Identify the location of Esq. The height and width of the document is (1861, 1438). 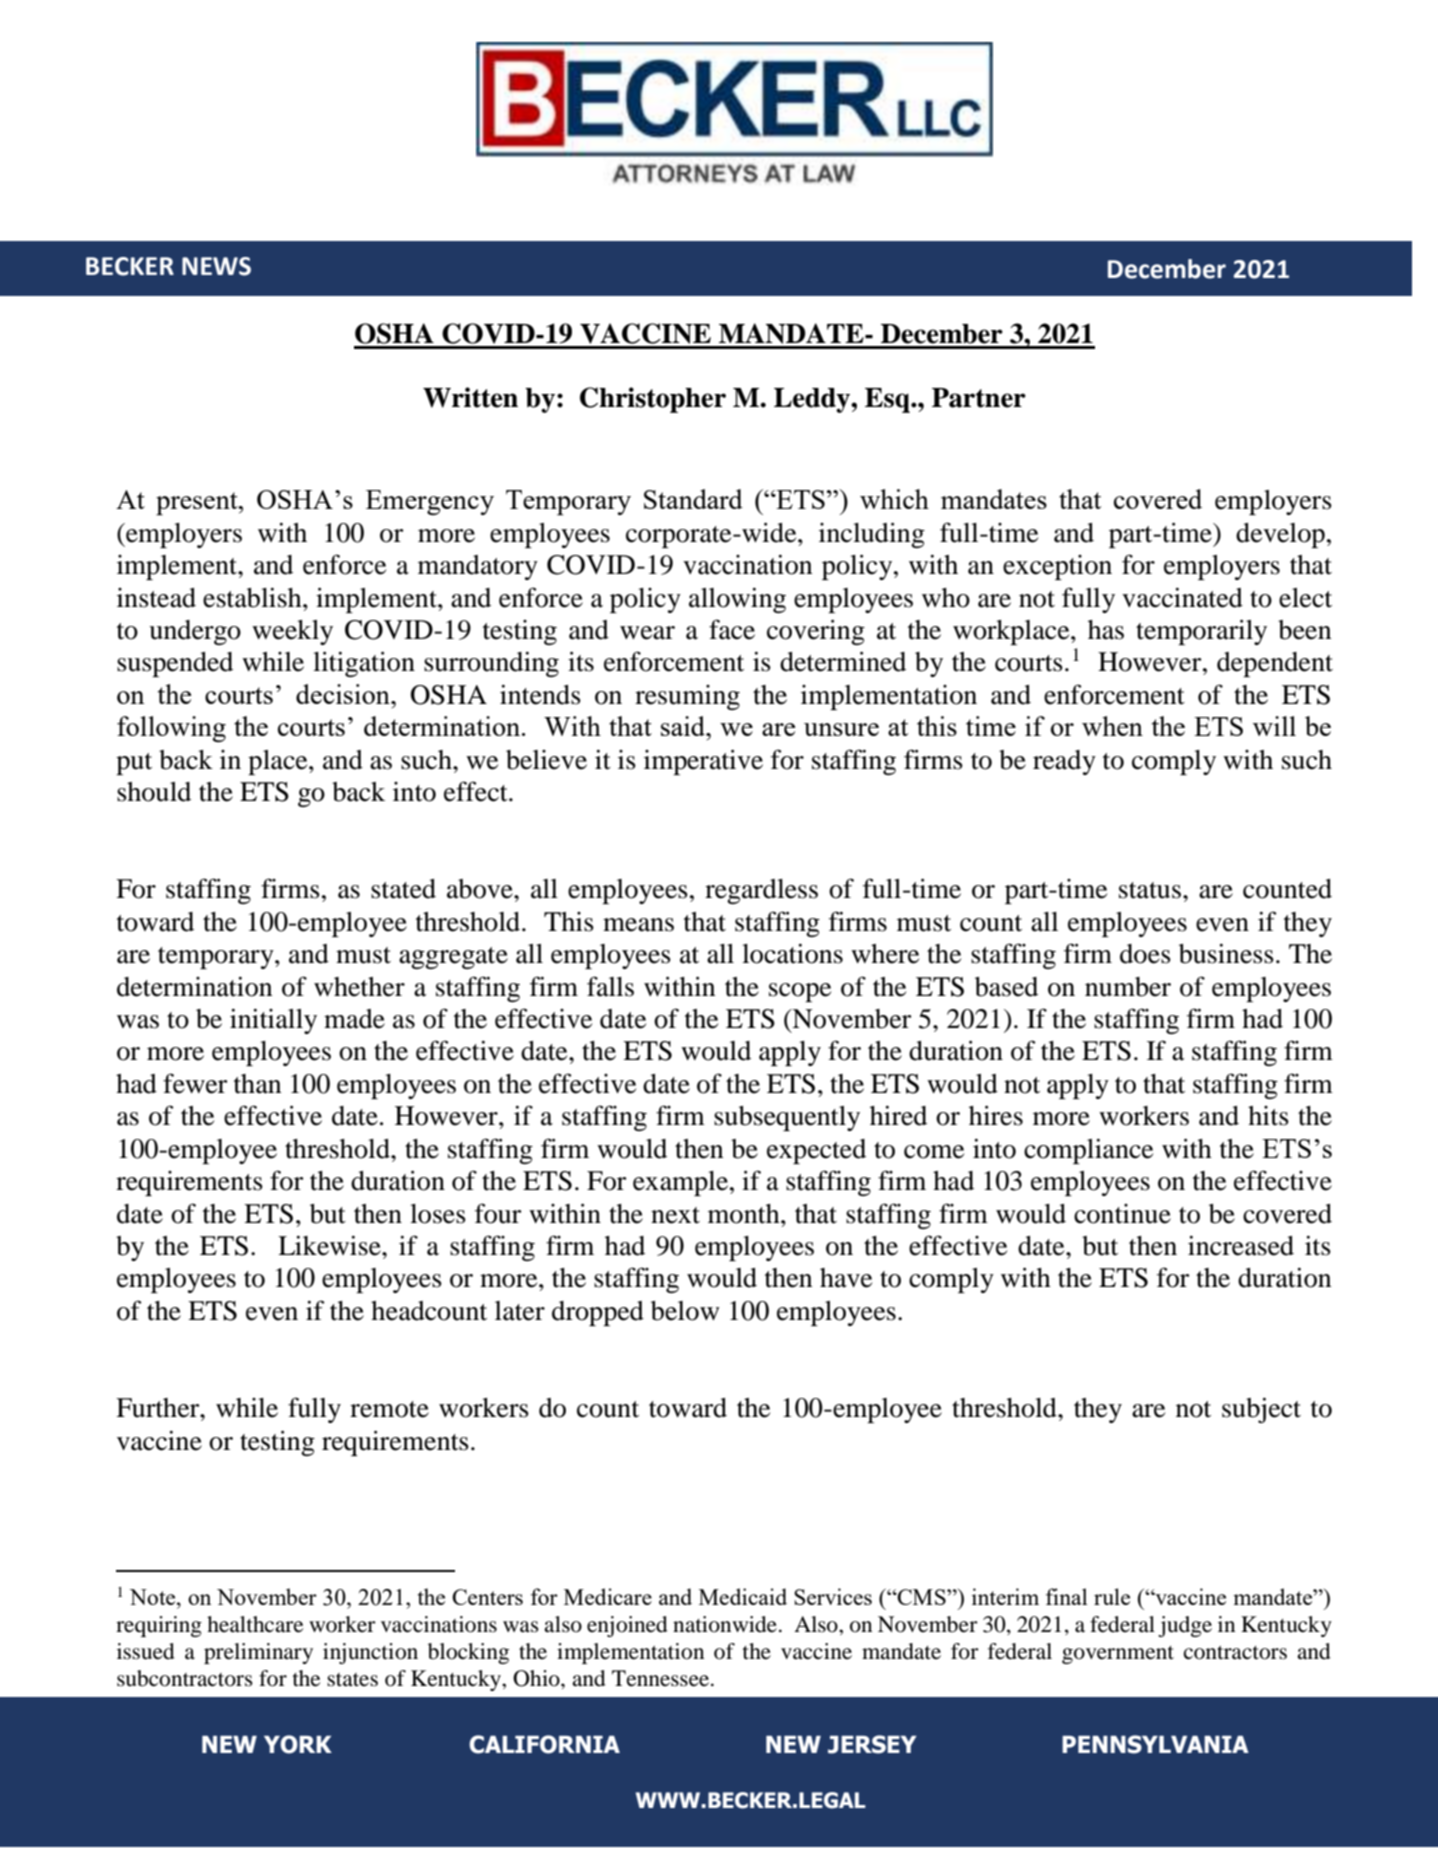
(888, 400).
